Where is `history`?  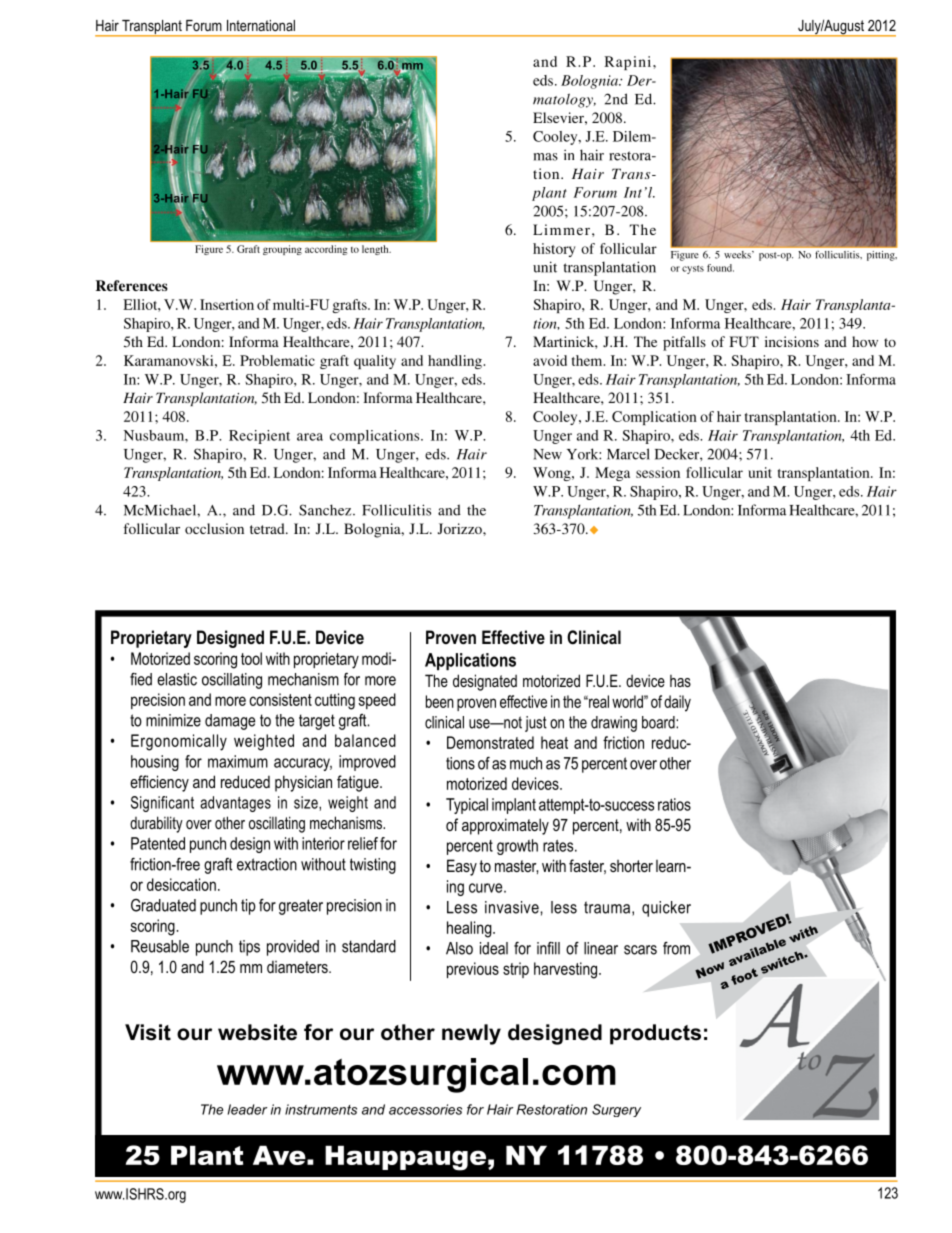
history is located at coordinates (554, 250).
